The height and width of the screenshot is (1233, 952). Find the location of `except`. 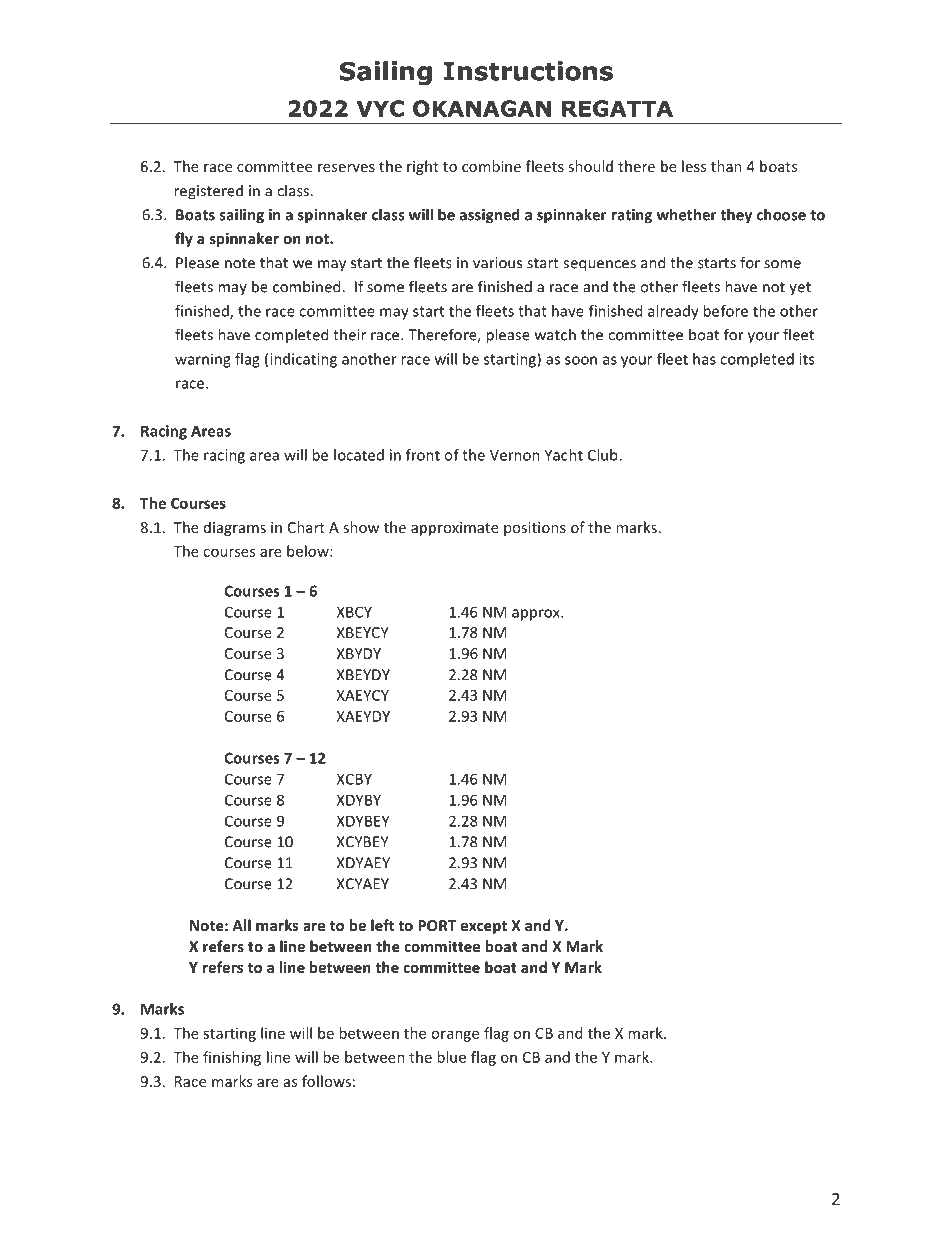

except is located at coordinates (484, 927).
